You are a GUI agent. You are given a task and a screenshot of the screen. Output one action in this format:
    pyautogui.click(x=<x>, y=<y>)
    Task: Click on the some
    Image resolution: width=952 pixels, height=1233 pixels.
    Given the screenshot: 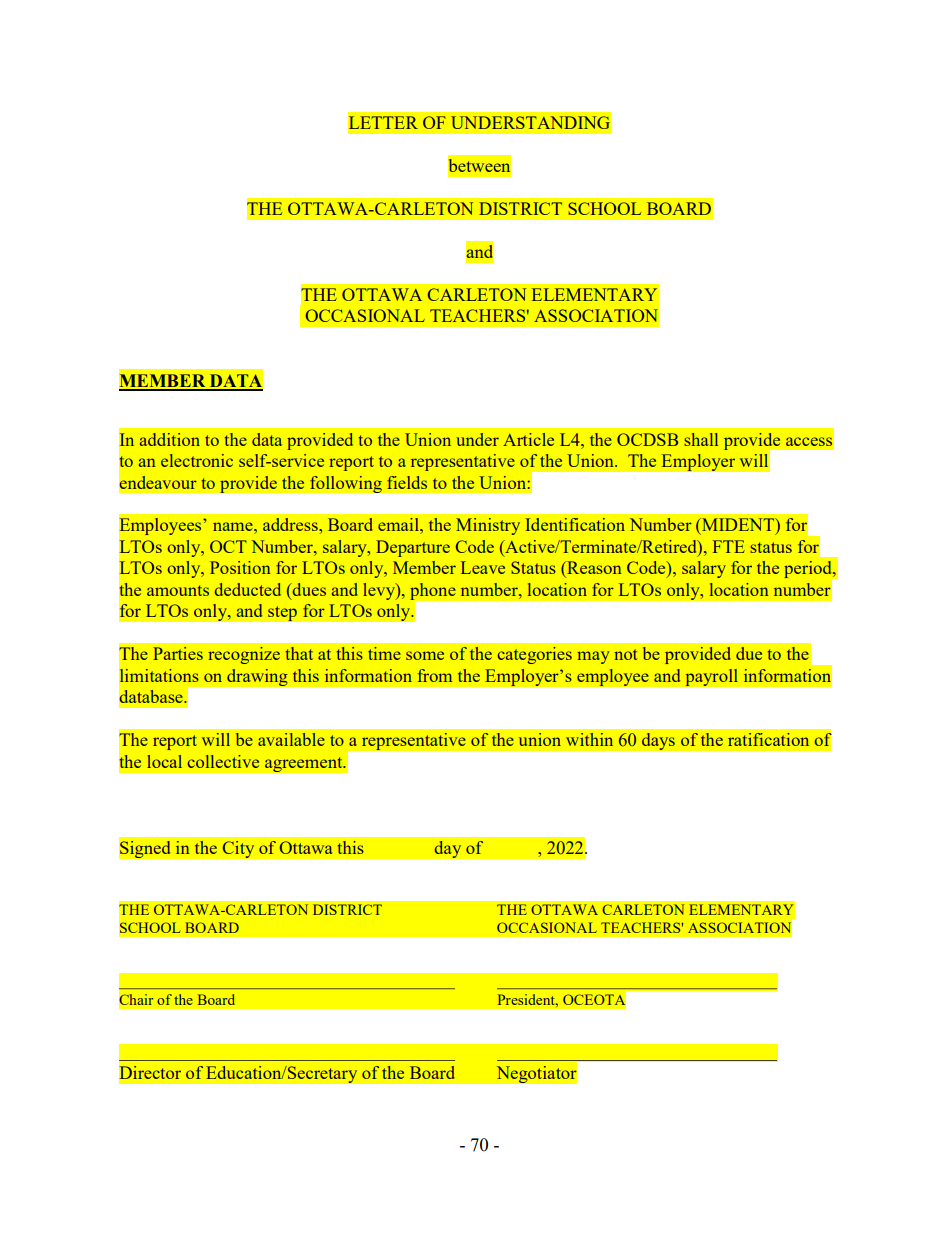 What is the action you would take?
    pyautogui.click(x=425, y=655)
